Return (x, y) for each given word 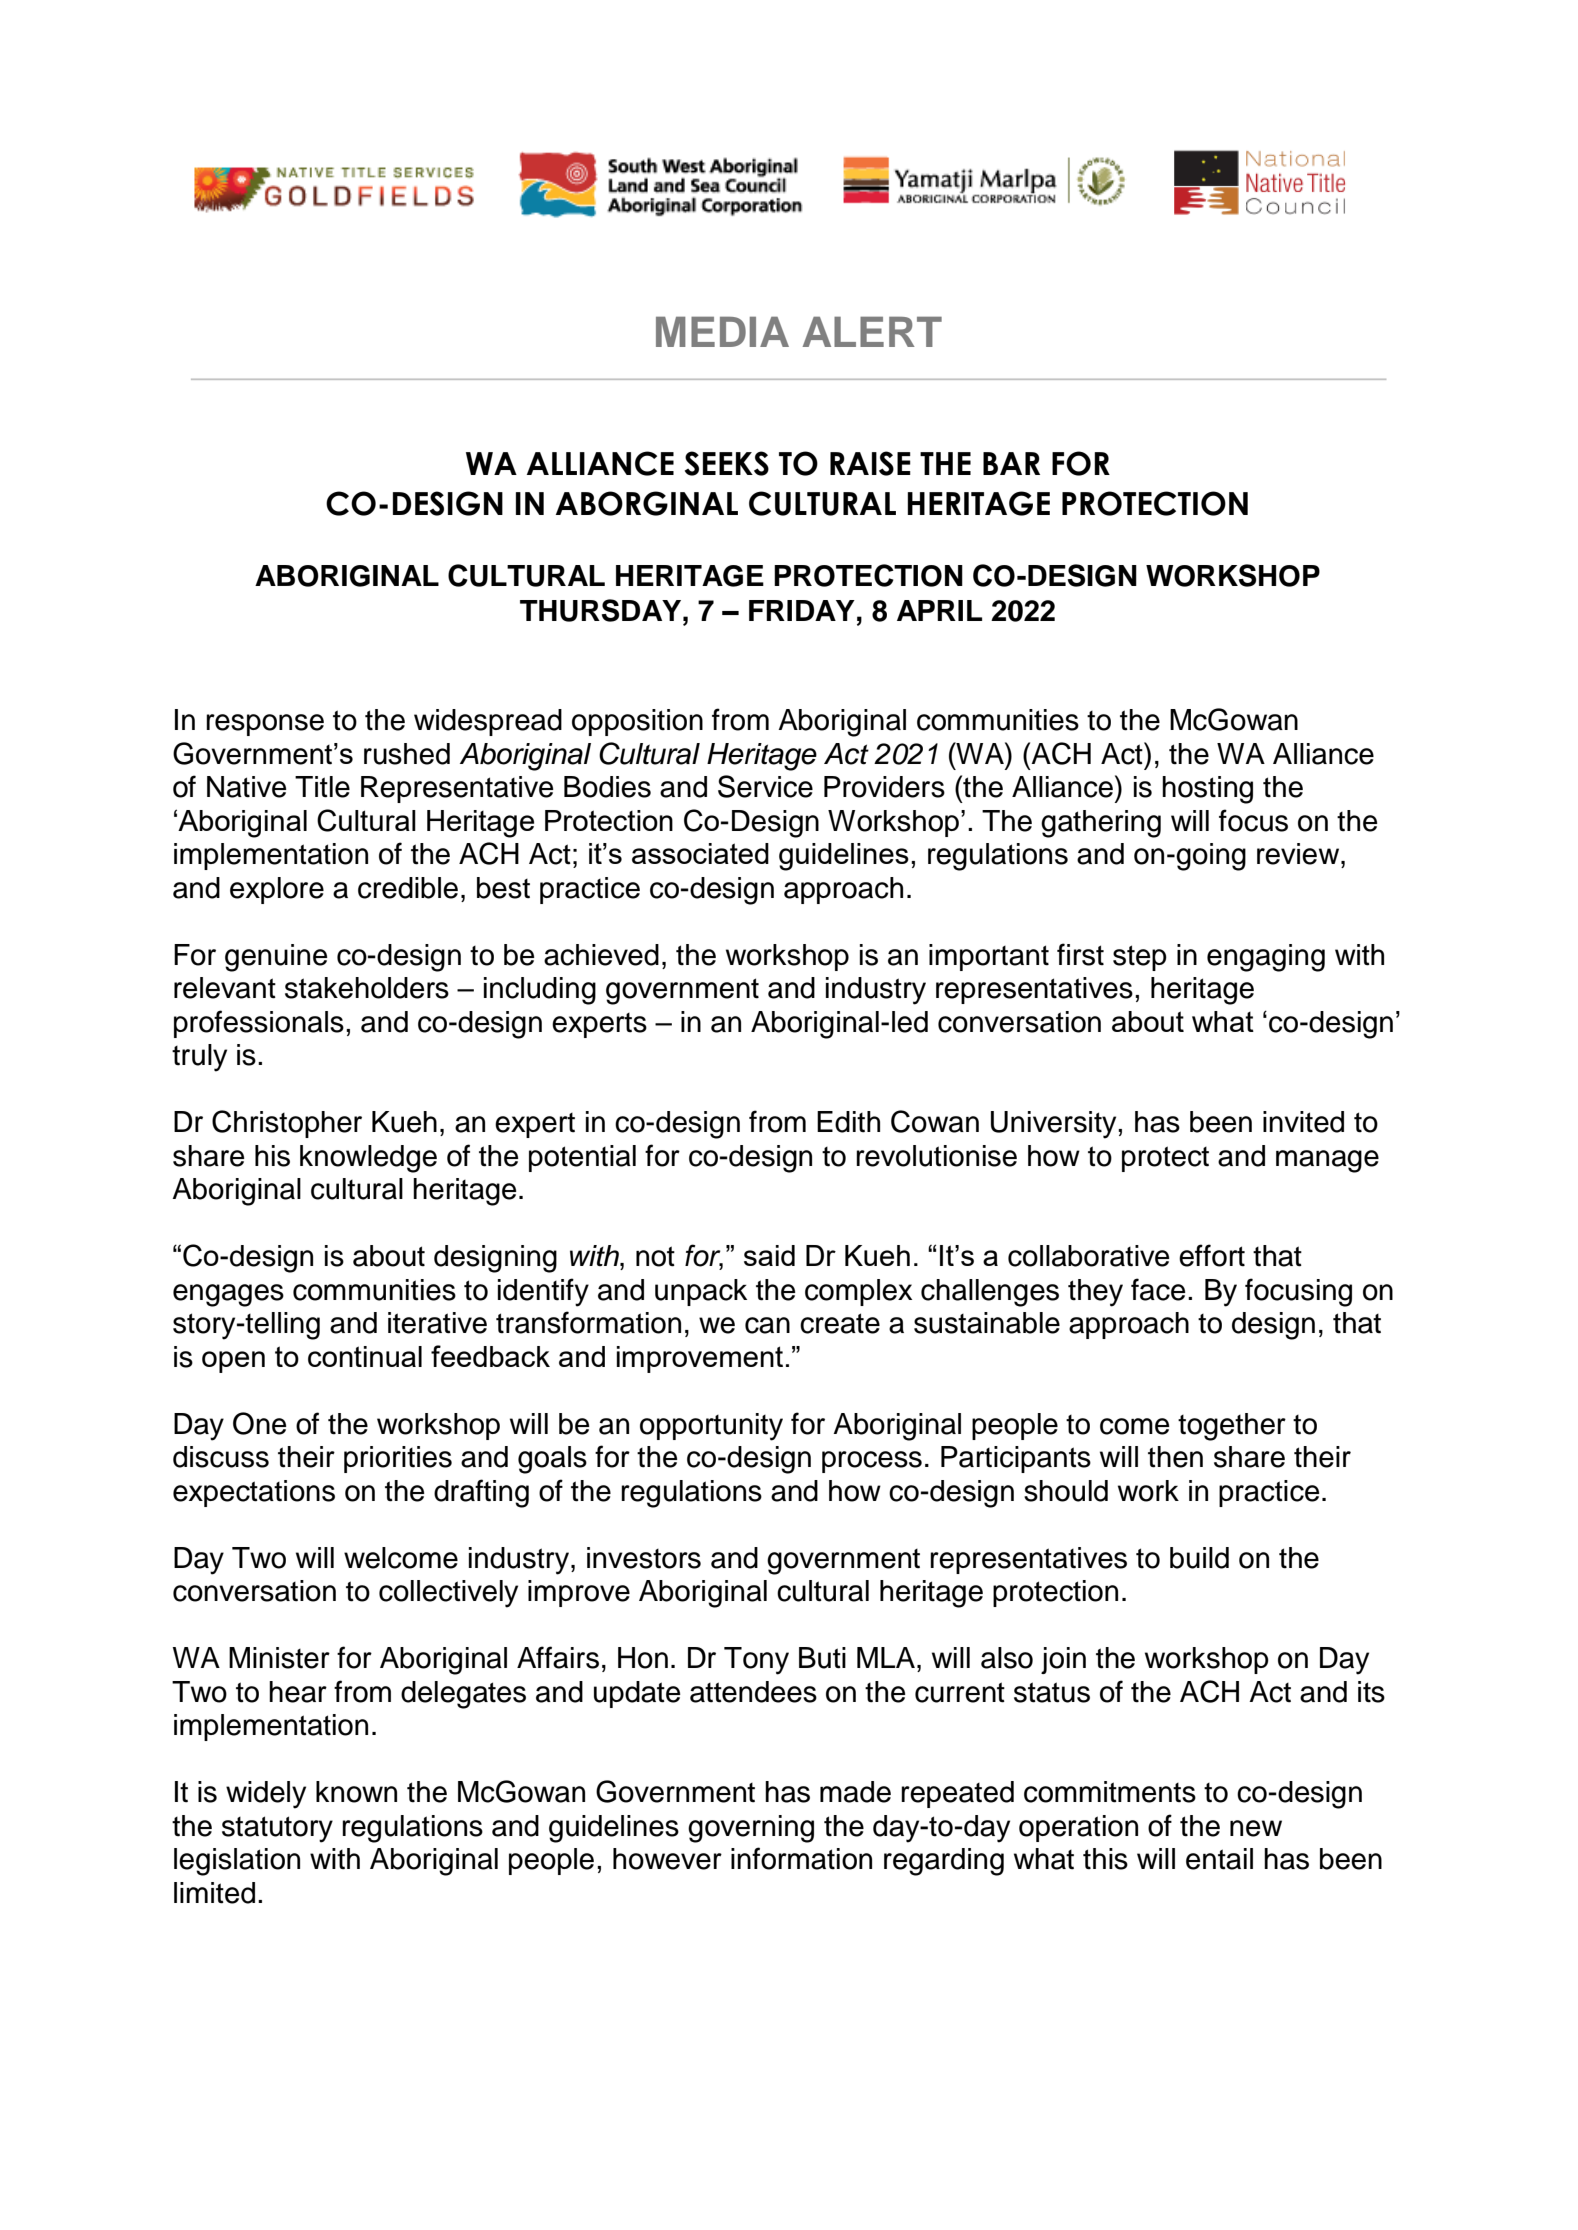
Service (765, 786)
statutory (277, 1829)
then (1175, 1457)
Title (322, 787)
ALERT (872, 332)
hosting (1207, 790)
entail (1219, 1859)
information (801, 1858)
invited (1303, 1122)
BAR (1011, 463)
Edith (848, 1122)
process (872, 1462)
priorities (398, 1459)
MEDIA (722, 332)
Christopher (287, 1124)
